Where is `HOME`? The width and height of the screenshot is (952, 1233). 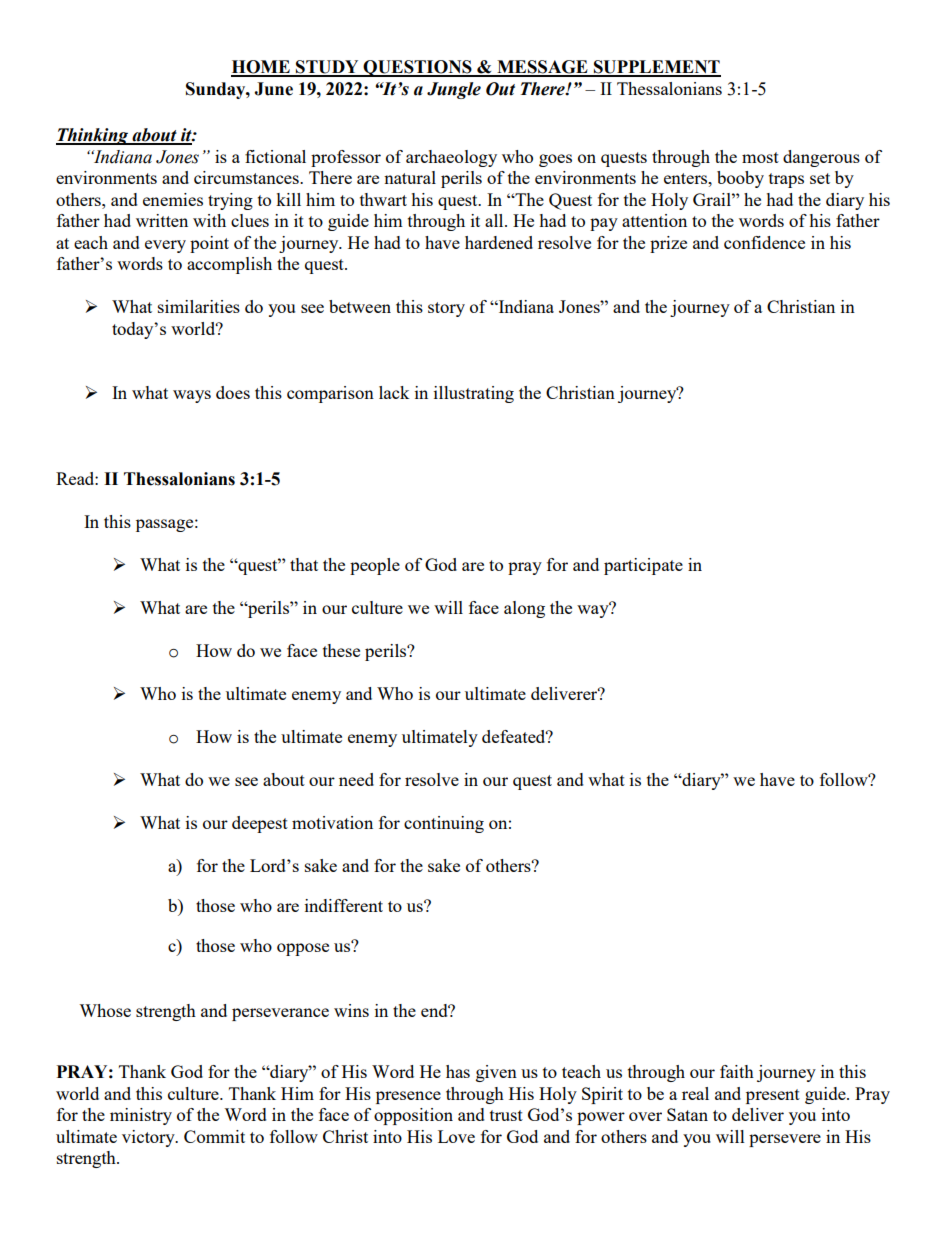
HOME is located at coordinates (261, 68).
